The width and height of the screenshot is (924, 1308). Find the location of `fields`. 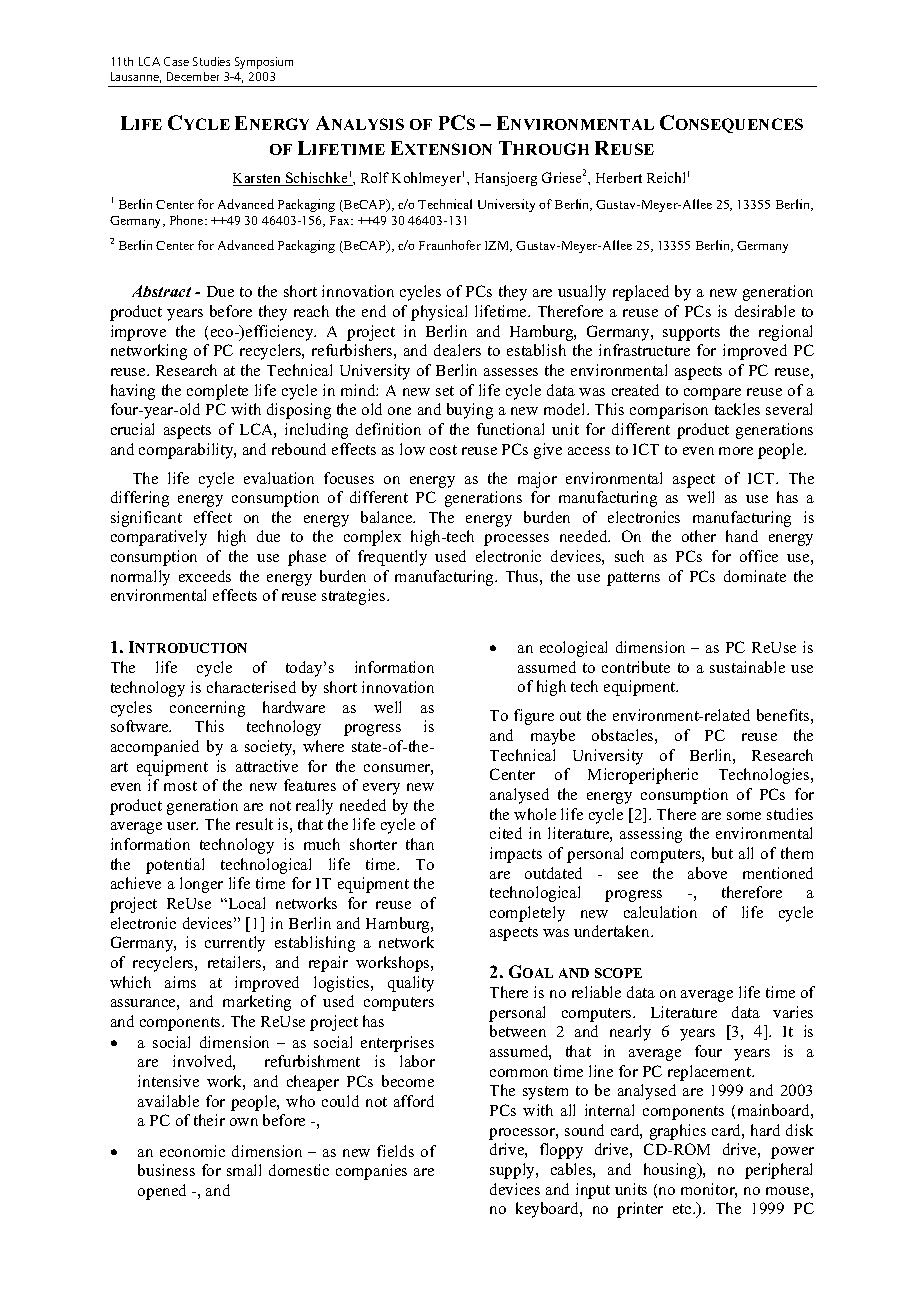

fields is located at coordinates (395, 1151).
